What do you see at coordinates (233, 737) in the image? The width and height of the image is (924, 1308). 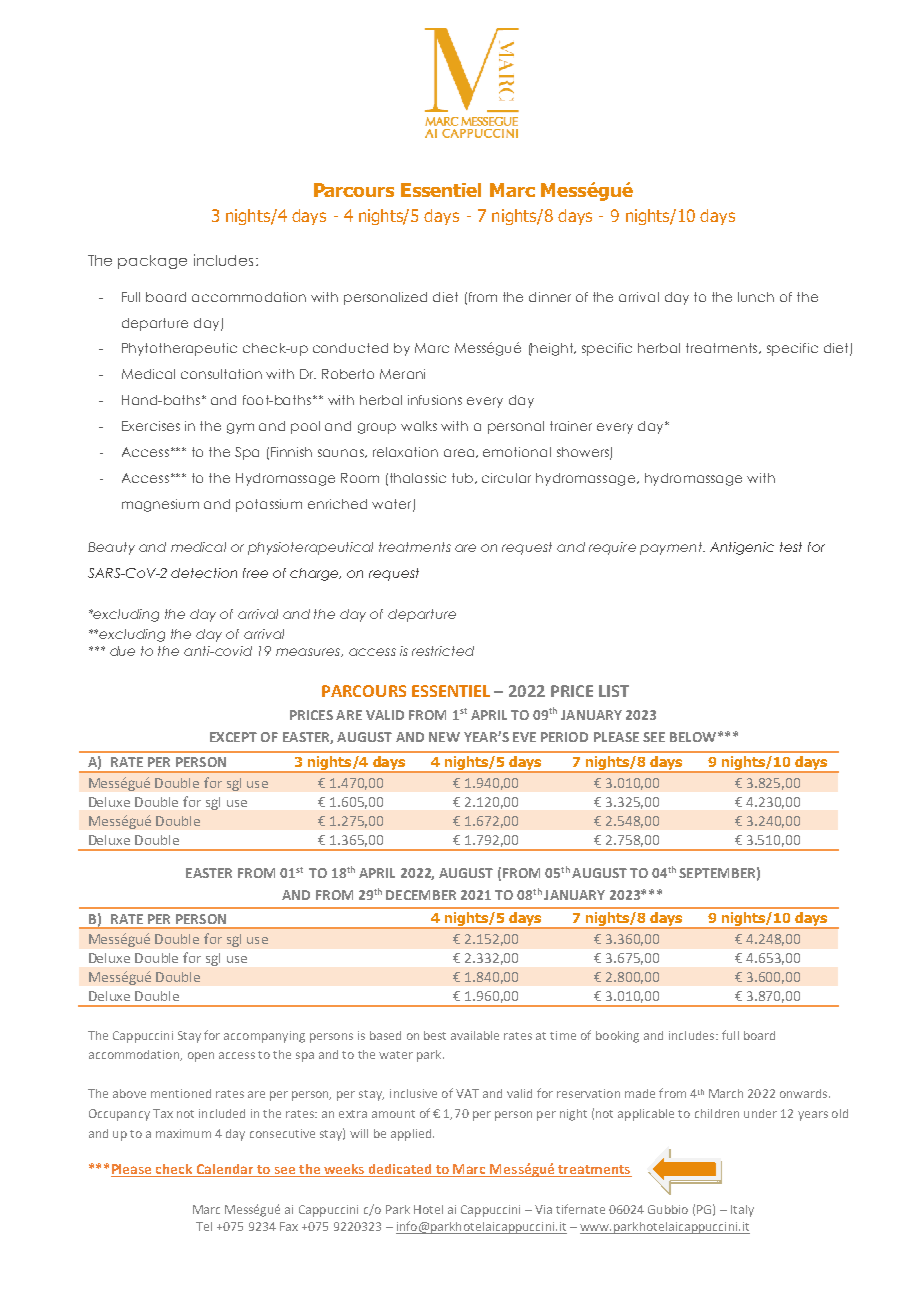 I see `EXCEPT` at bounding box center [233, 737].
